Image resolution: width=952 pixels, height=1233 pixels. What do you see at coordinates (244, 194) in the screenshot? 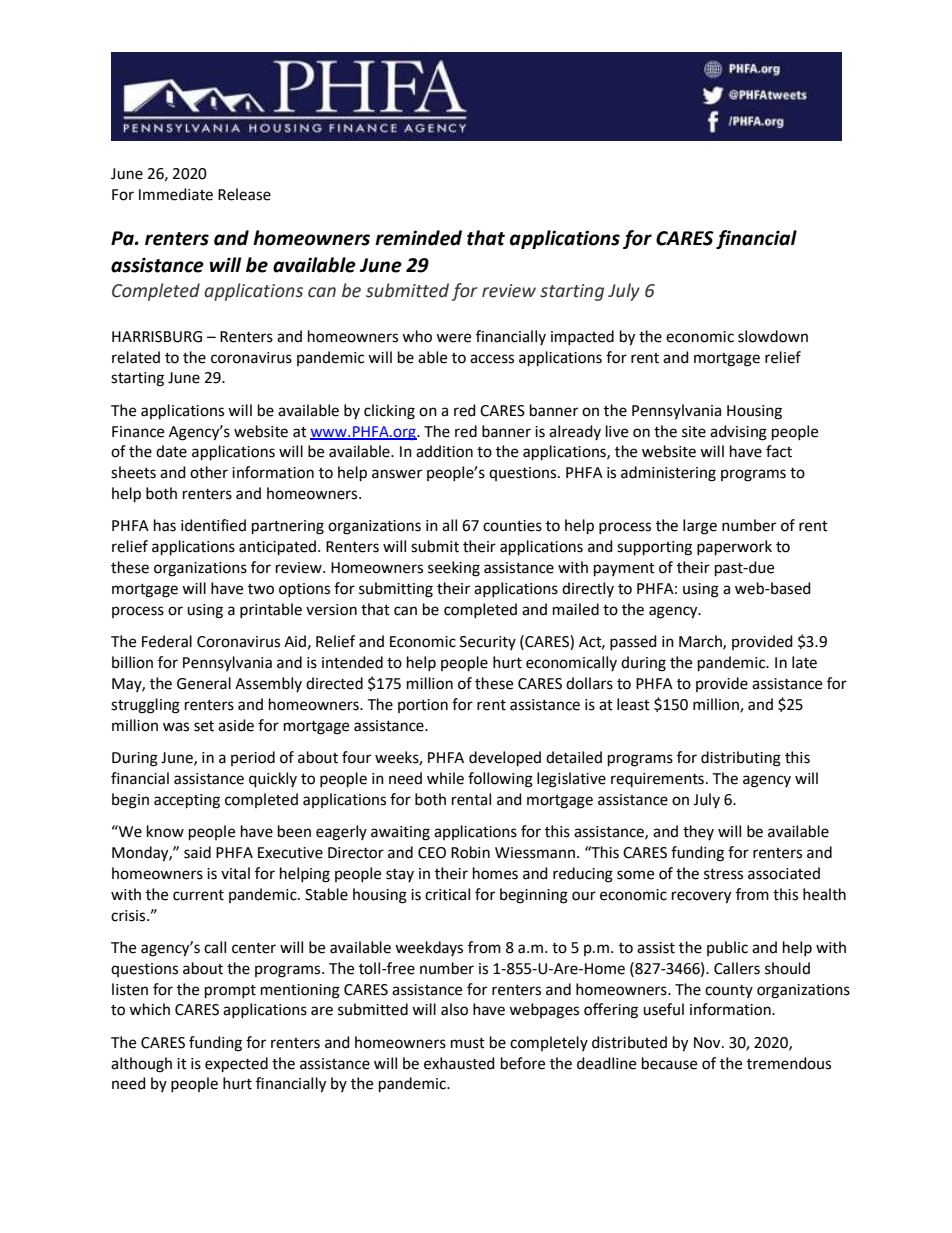
I see `Release` at bounding box center [244, 194].
